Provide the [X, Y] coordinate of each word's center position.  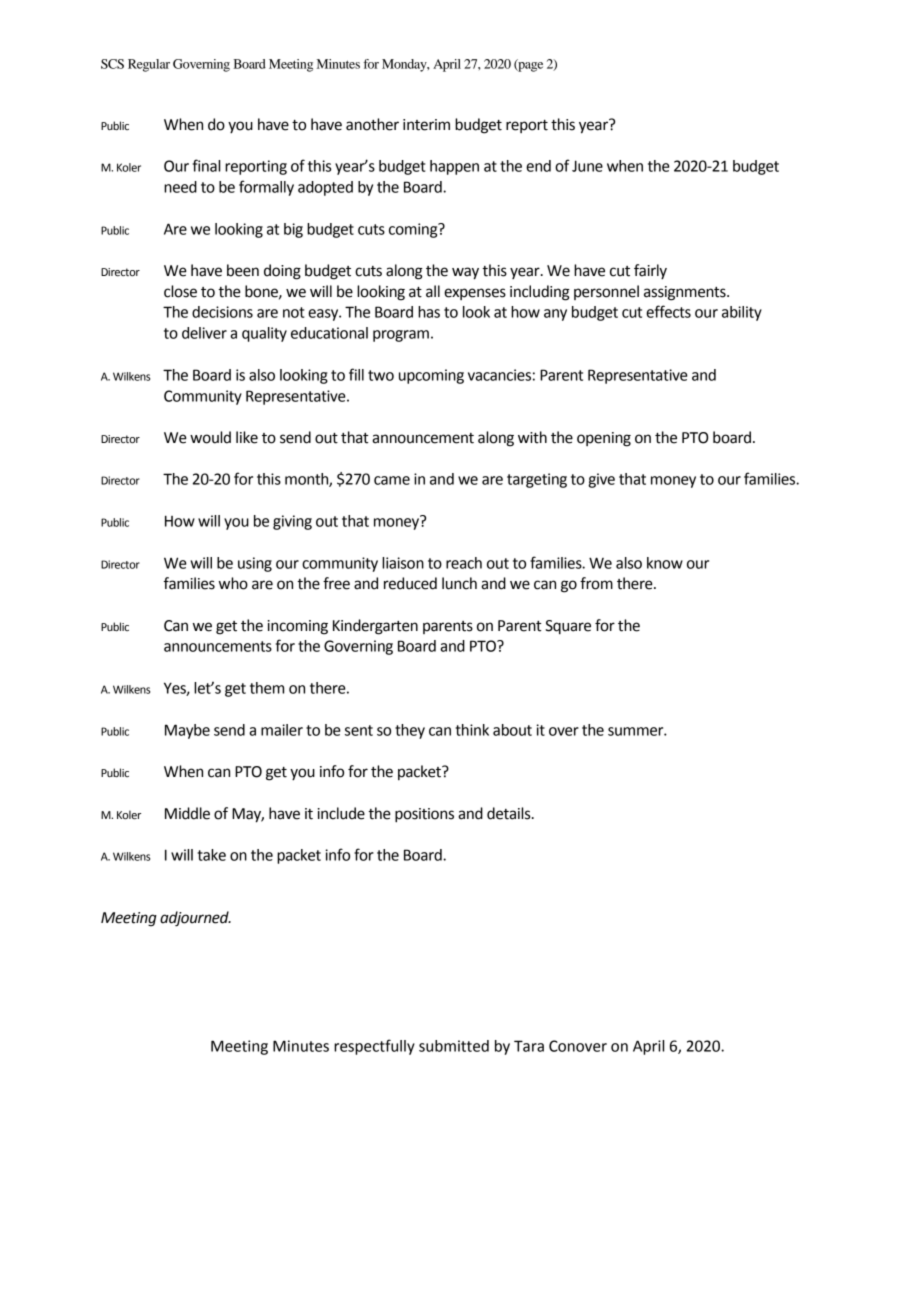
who [233, 583]
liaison [403, 563]
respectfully [374, 1047]
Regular [149, 65]
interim [426, 125]
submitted [454, 1046]
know [665, 563]
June [587, 166]
